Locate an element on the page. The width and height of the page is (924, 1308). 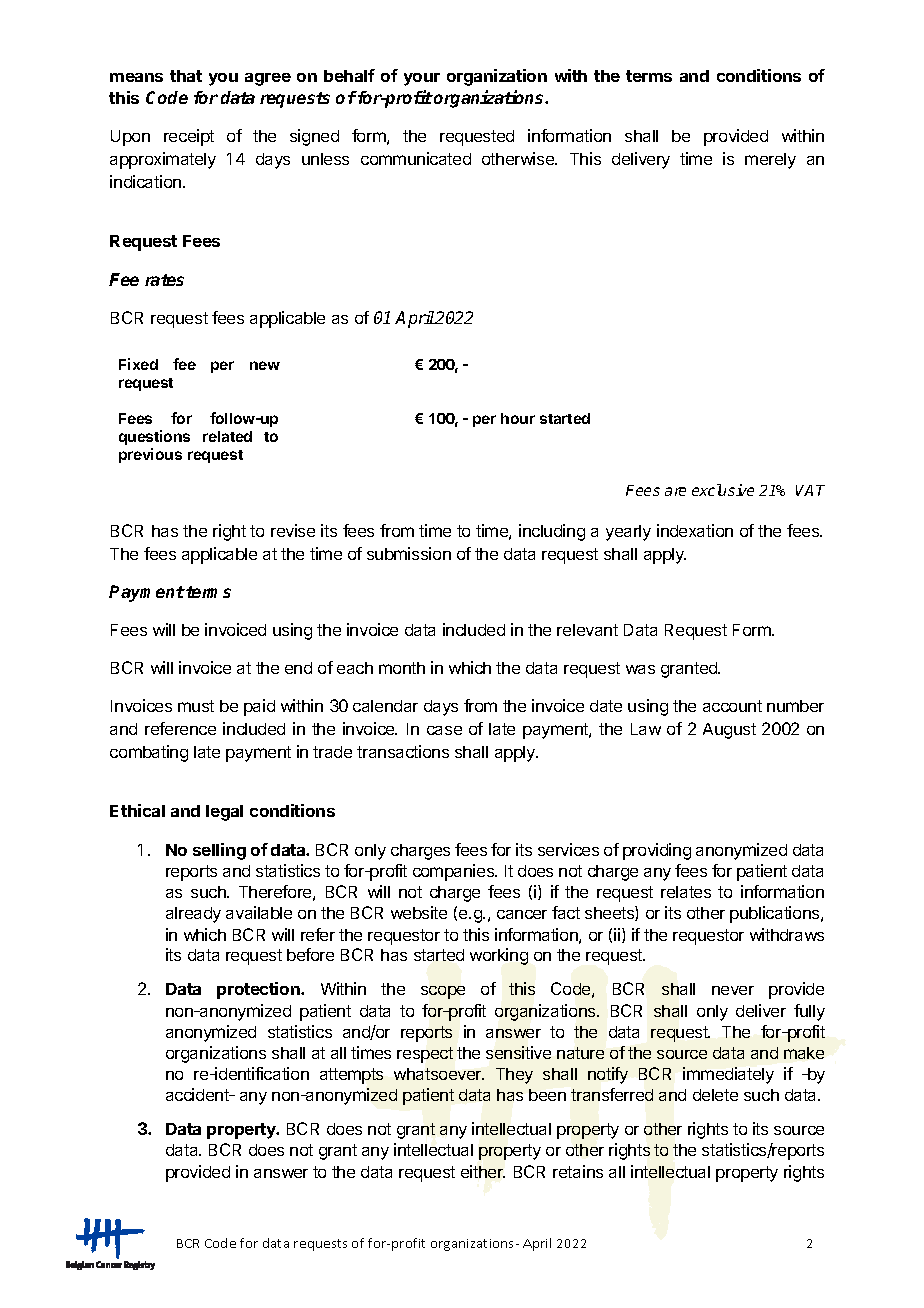
merely is located at coordinates (770, 161).
